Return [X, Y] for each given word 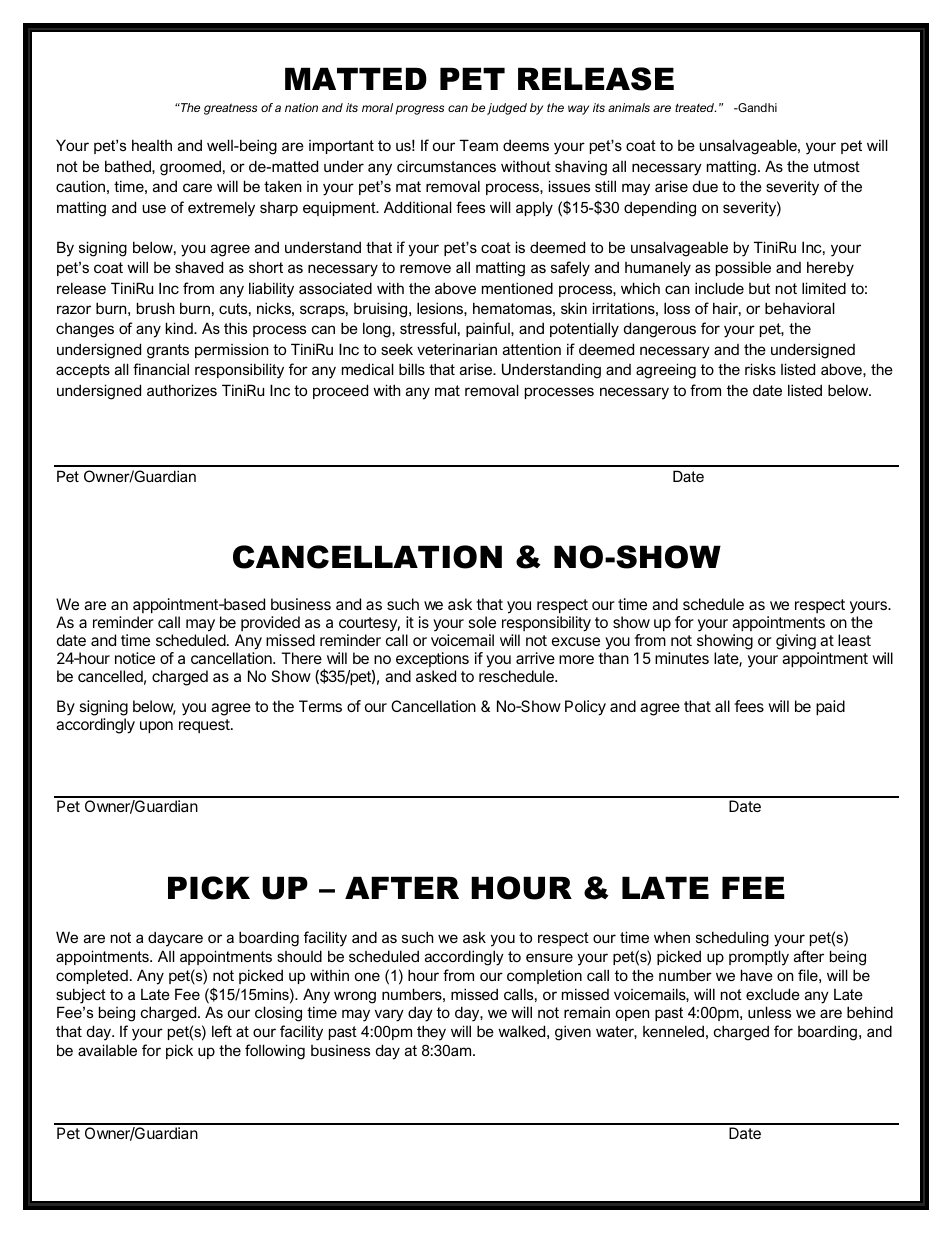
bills [412, 369]
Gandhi [756, 107]
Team [479, 145]
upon [156, 727]
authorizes [182, 390]
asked [436, 676]
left [222, 1031]
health [152, 145]
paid [830, 708]
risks [760, 369]
